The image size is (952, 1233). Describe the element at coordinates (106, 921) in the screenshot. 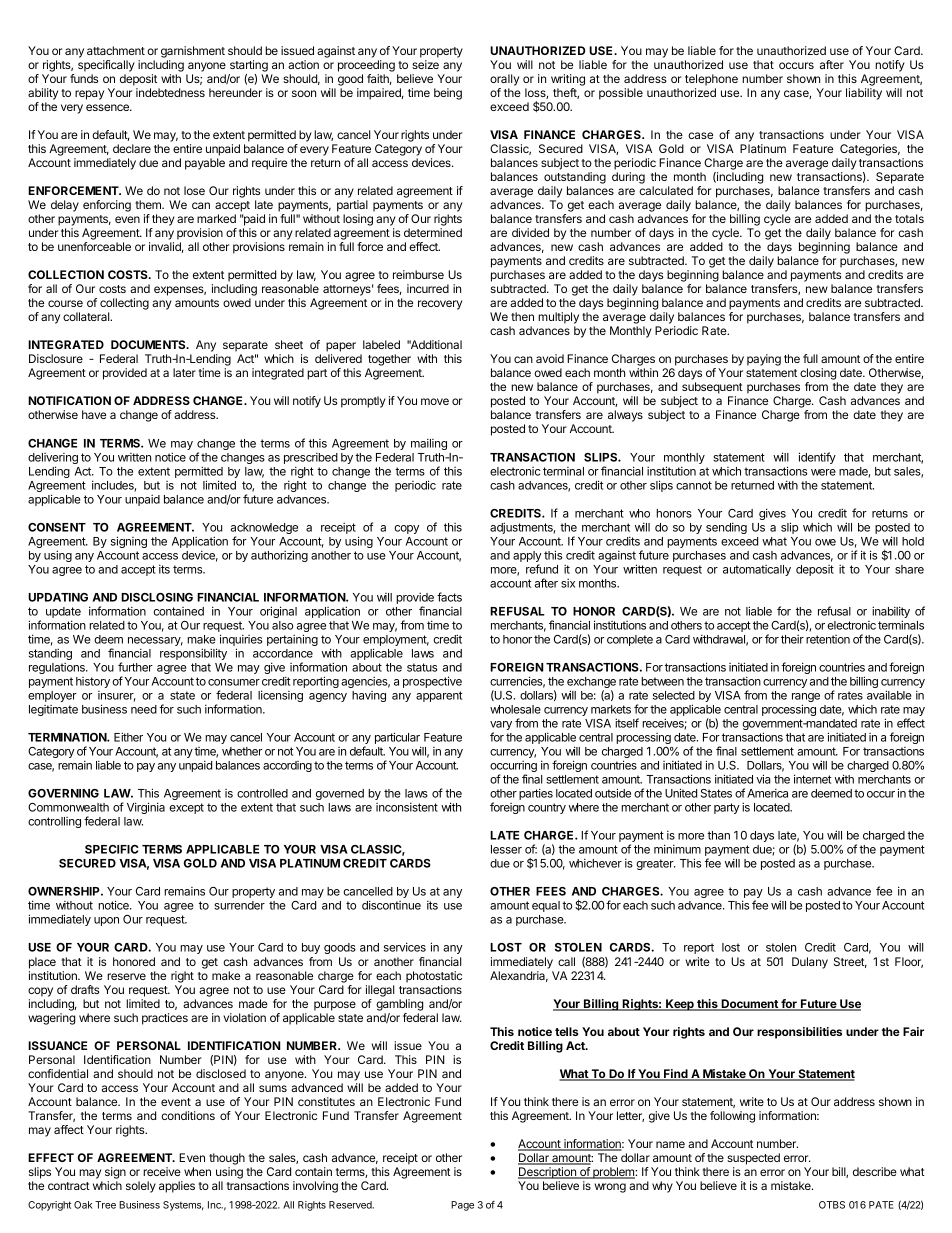

I see `upon` at that location.
